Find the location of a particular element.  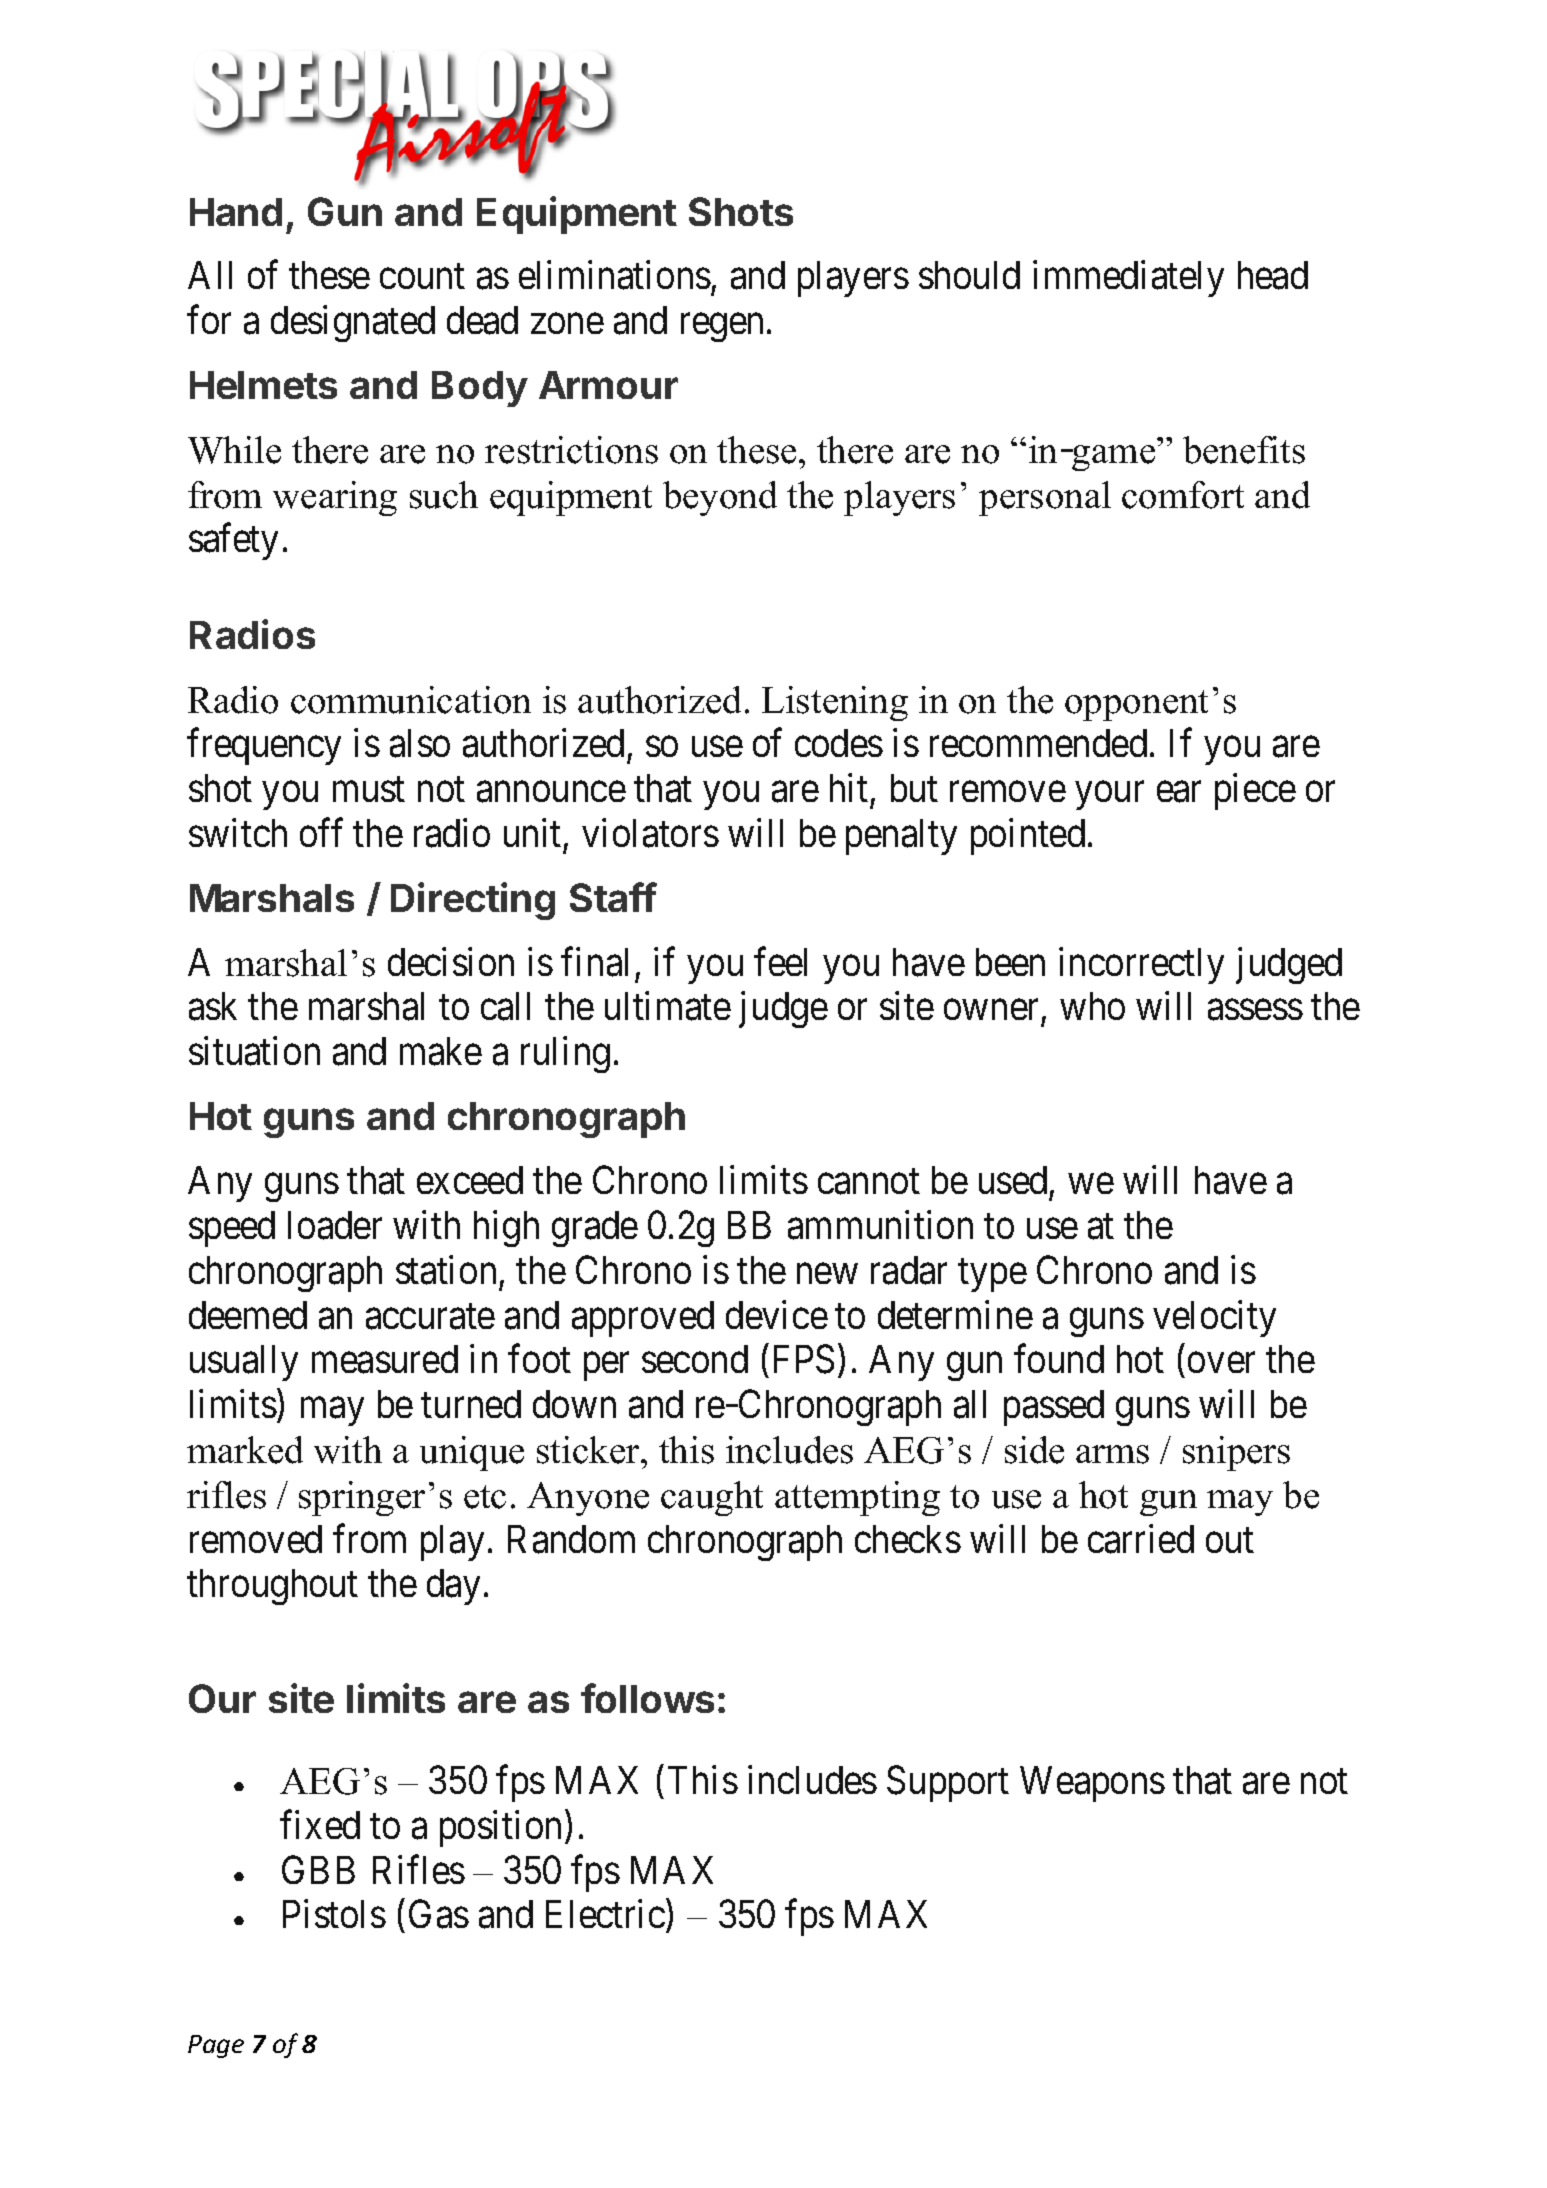

regen is located at coordinates (722, 328).
